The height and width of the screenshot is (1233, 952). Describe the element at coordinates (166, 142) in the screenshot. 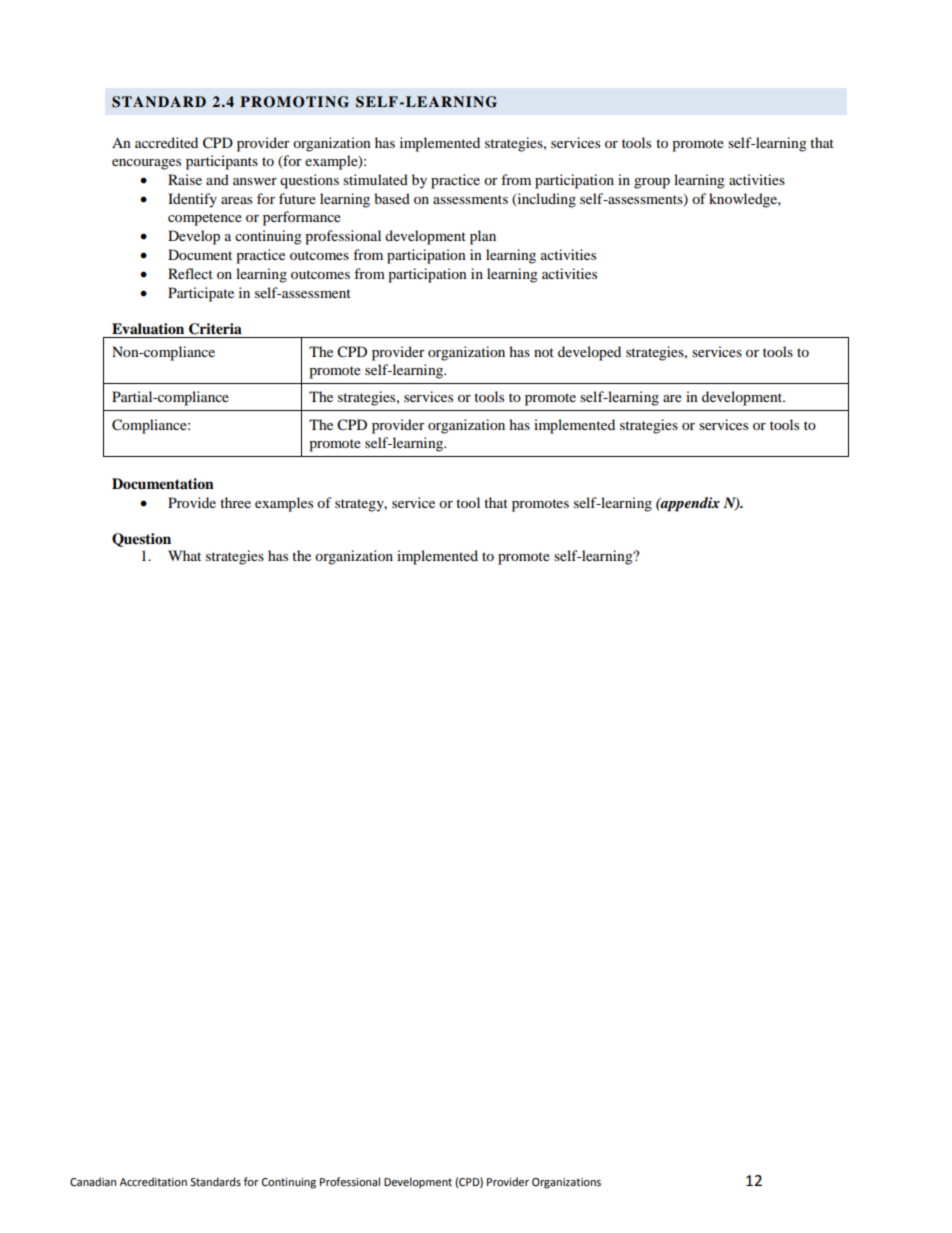

I see `accredited` at that location.
